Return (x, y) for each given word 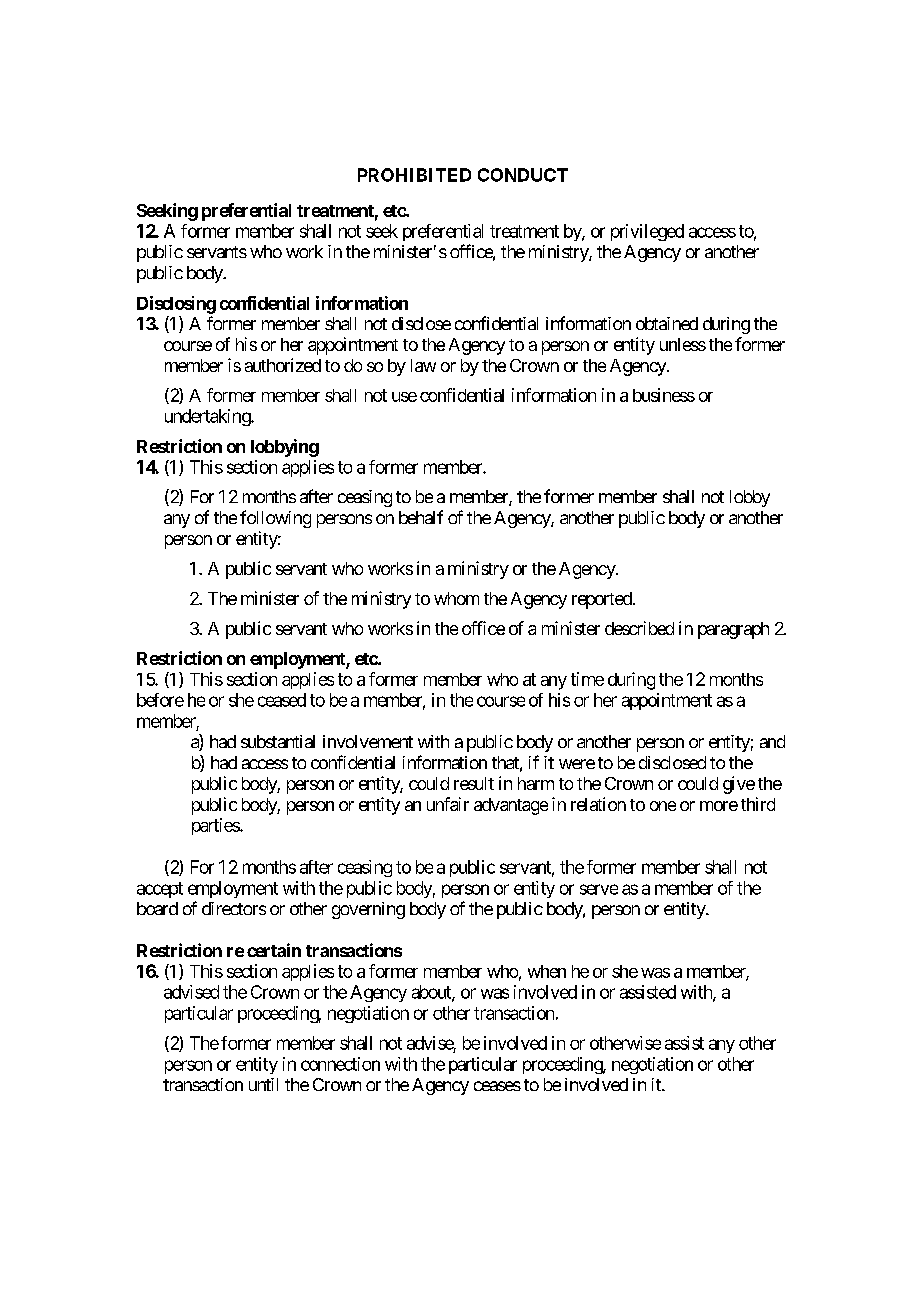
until (263, 1084)
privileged (647, 232)
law (423, 365)
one (663, 806)
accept (160, 890)
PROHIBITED (414, 175)
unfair (448, 804)
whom (456, 598)
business (664, 395)
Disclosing (176, 305)
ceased (282, 700)
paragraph (733, 630)
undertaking (208, 417)
